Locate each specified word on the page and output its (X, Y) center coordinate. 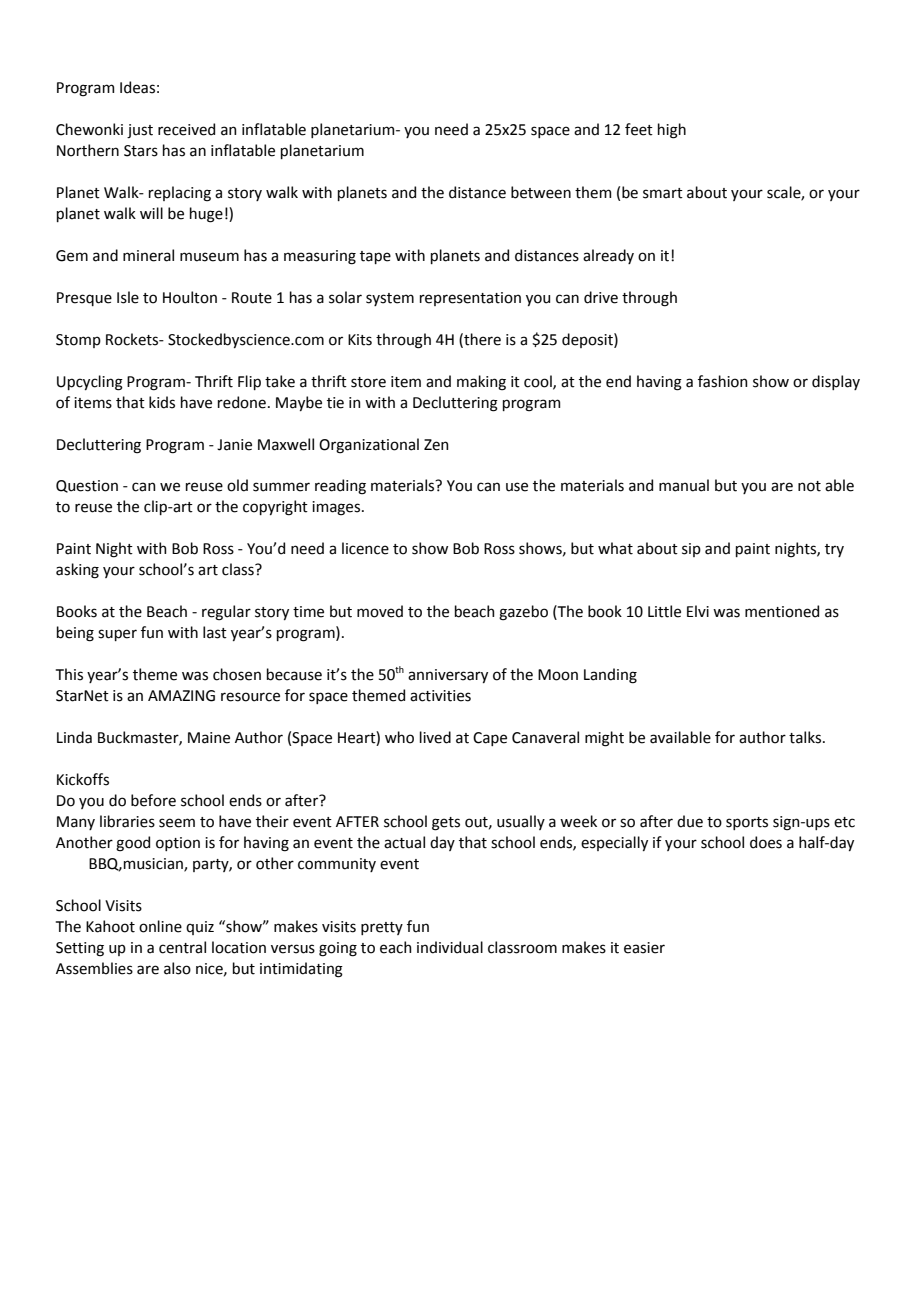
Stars (141, 151)
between (541, 192)
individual (450, 947)
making (481, 383)
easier (644, 948)
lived (435, 737)
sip (691, 550)
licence (365, 548)
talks (806, 737)
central (182, 947)
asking (77, 571)
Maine (209, 738)
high (672, 131)
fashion (723, 381)
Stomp (78, 341)
